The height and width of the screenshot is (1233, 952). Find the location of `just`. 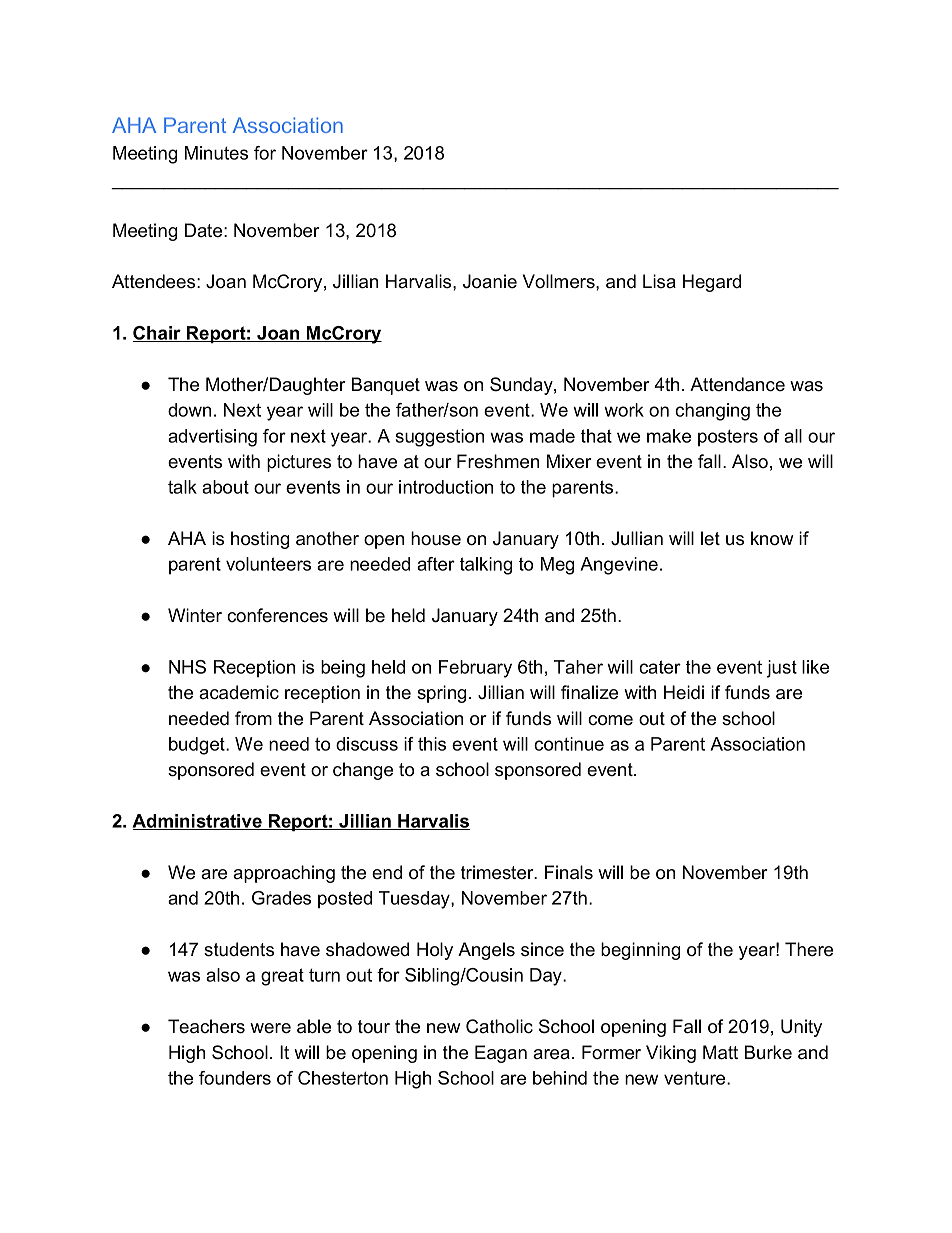

just is located at coordinates (781, 669).
